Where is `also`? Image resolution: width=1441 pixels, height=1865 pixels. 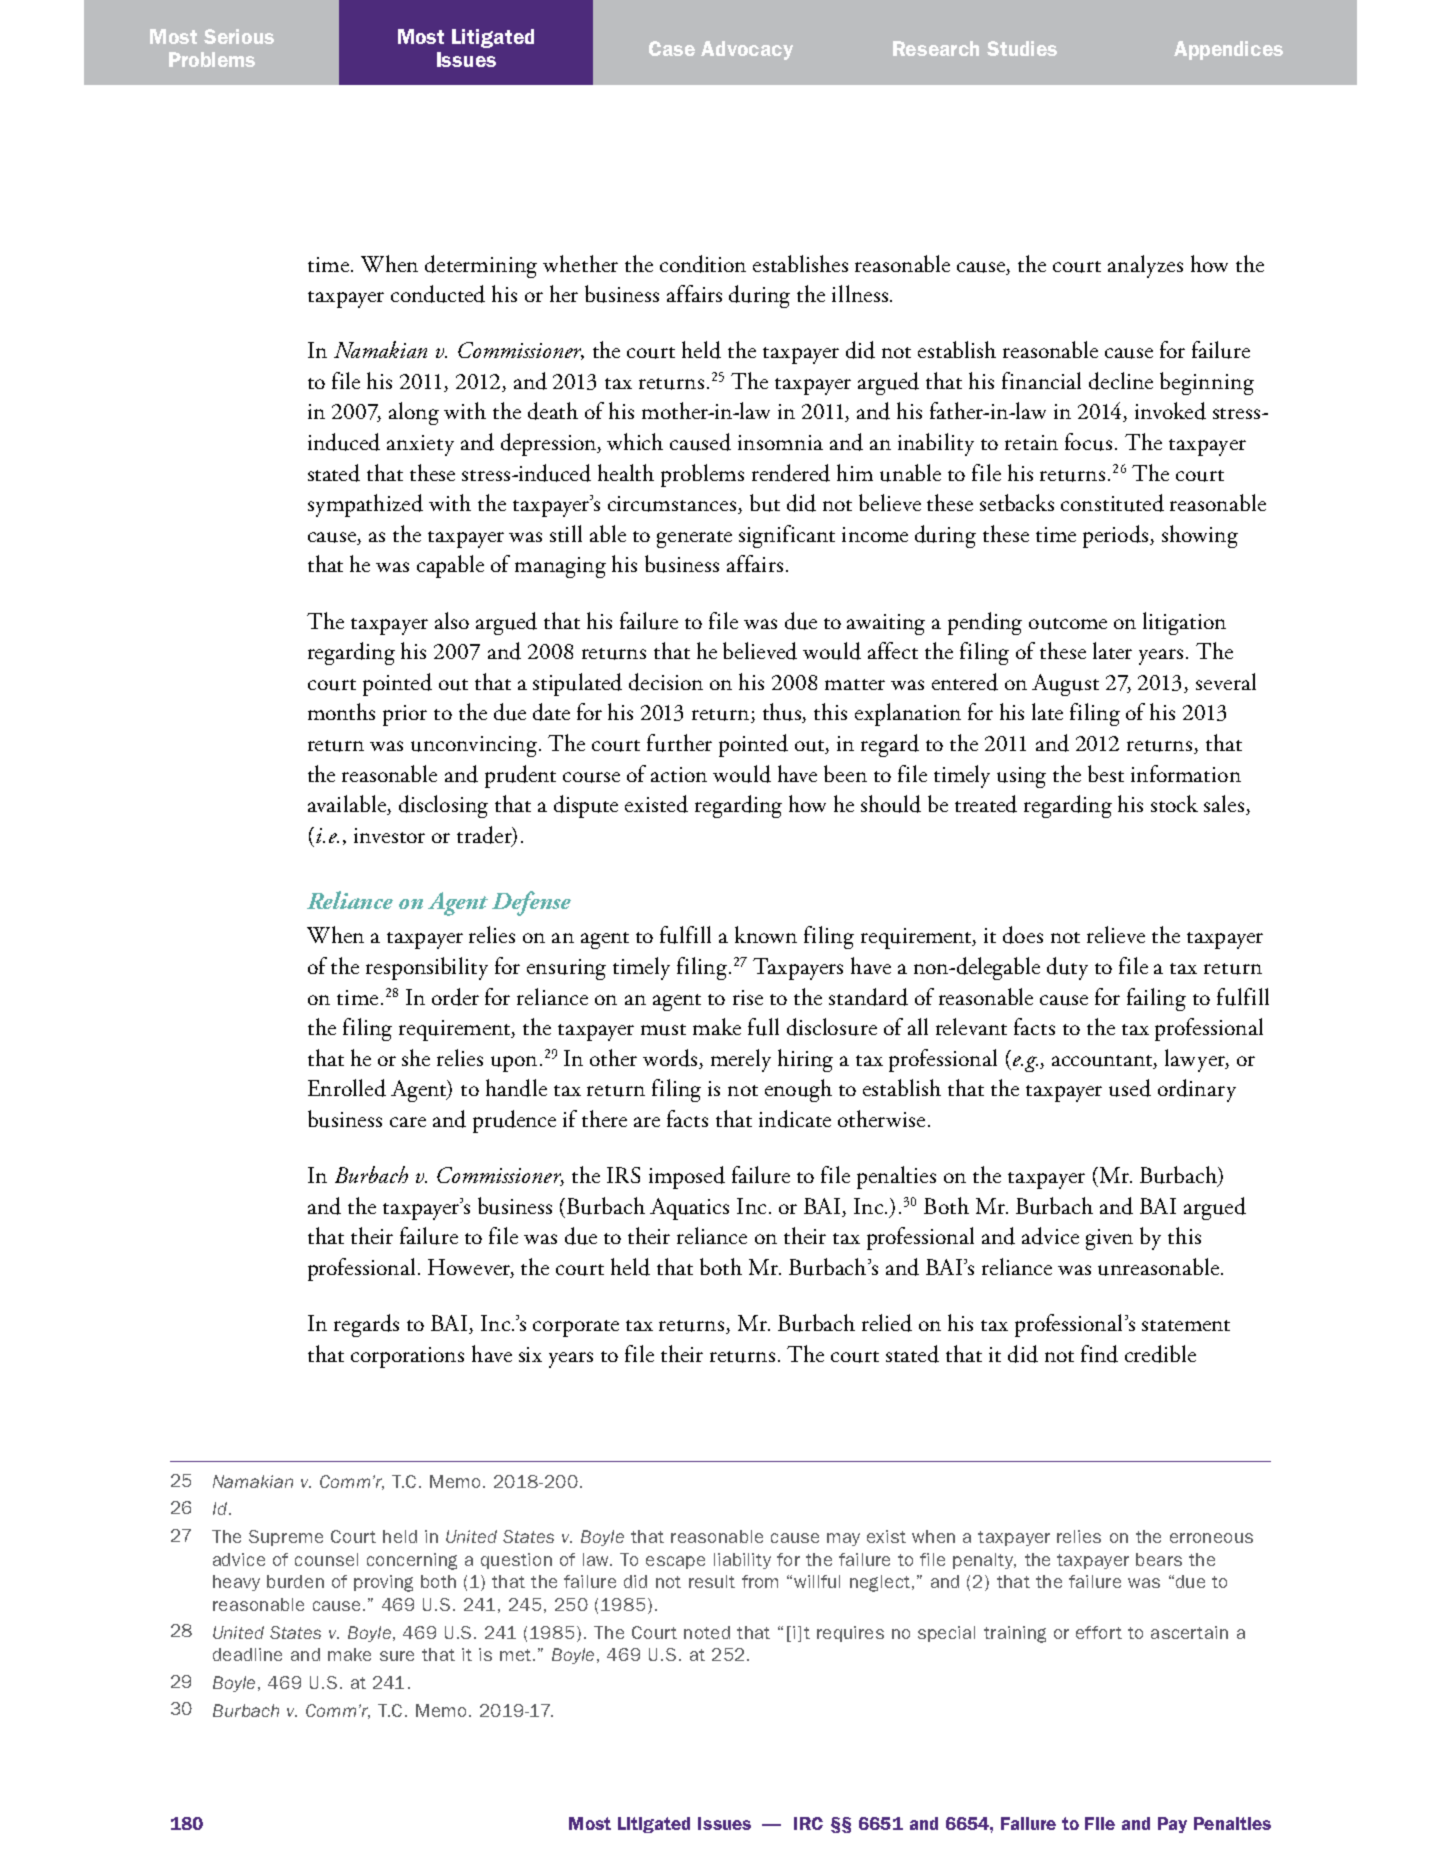 also is located at coordinates (452, 620).
